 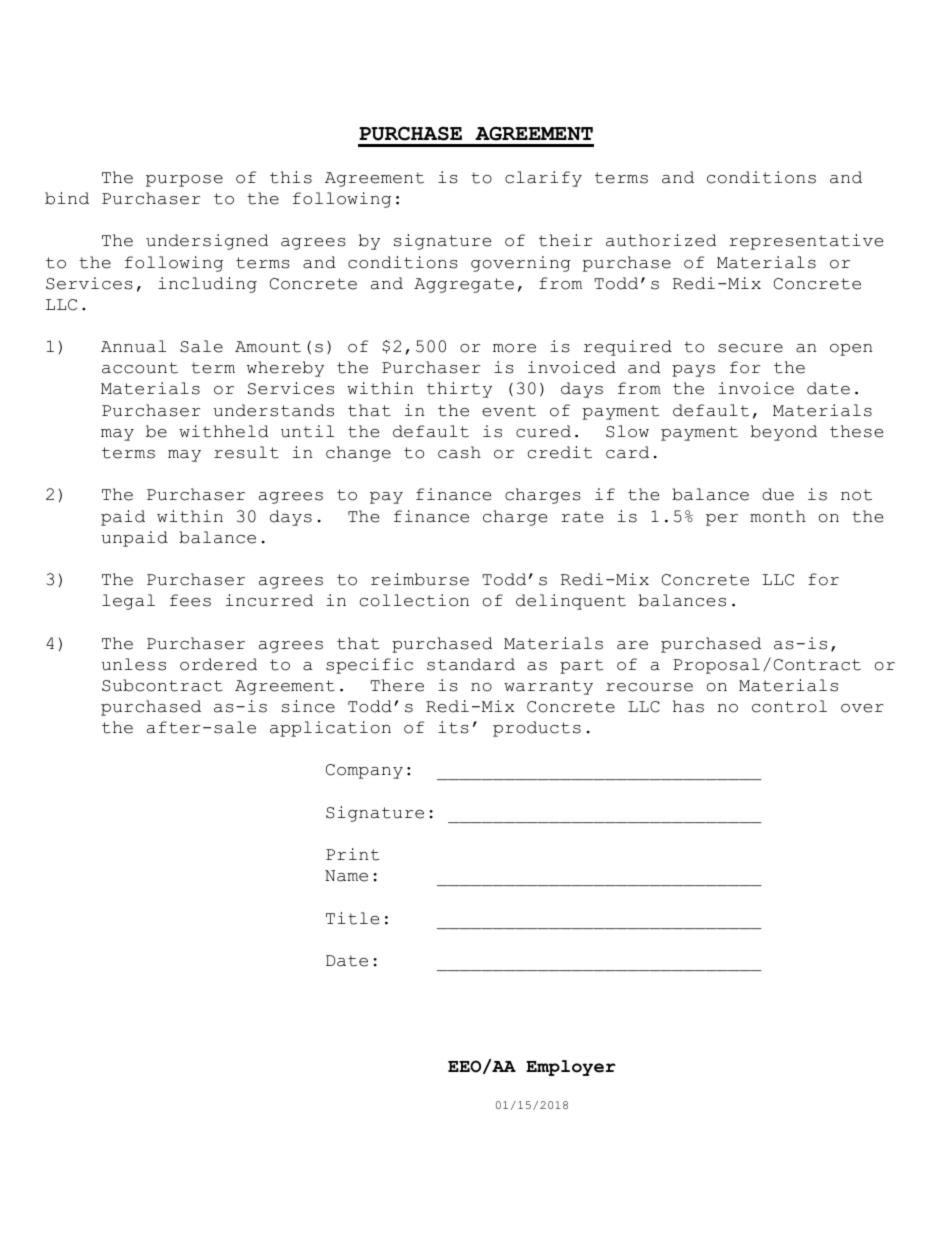 What do you see at coordinates (346, 876) in the screenshot?
I see `Name` at bounding box center [346, 876].
